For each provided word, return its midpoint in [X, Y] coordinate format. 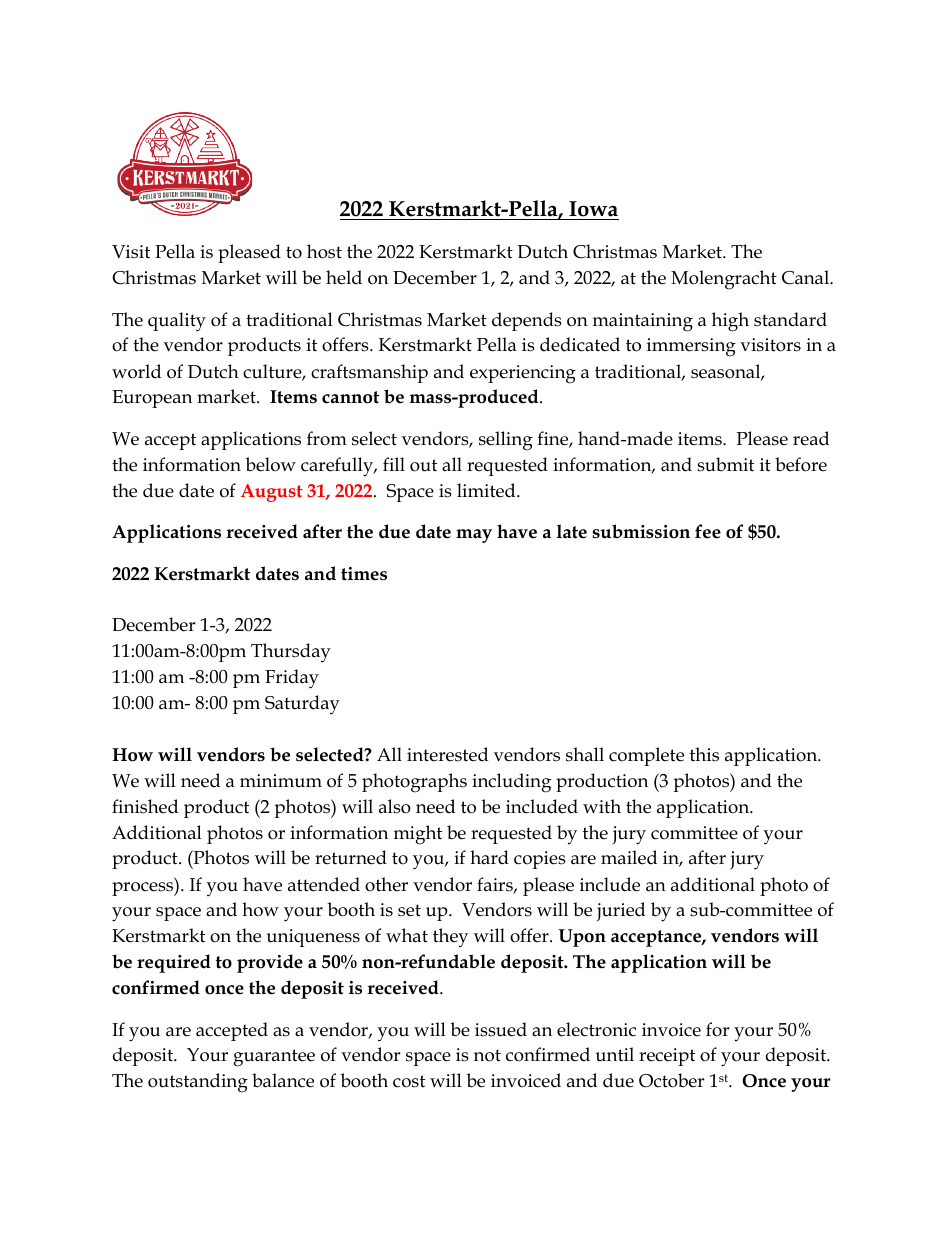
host [324, 251]
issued [501, 1029]
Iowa [593, 209]
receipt [667, 1057]
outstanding [198, 1083]
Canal [806, 277]
